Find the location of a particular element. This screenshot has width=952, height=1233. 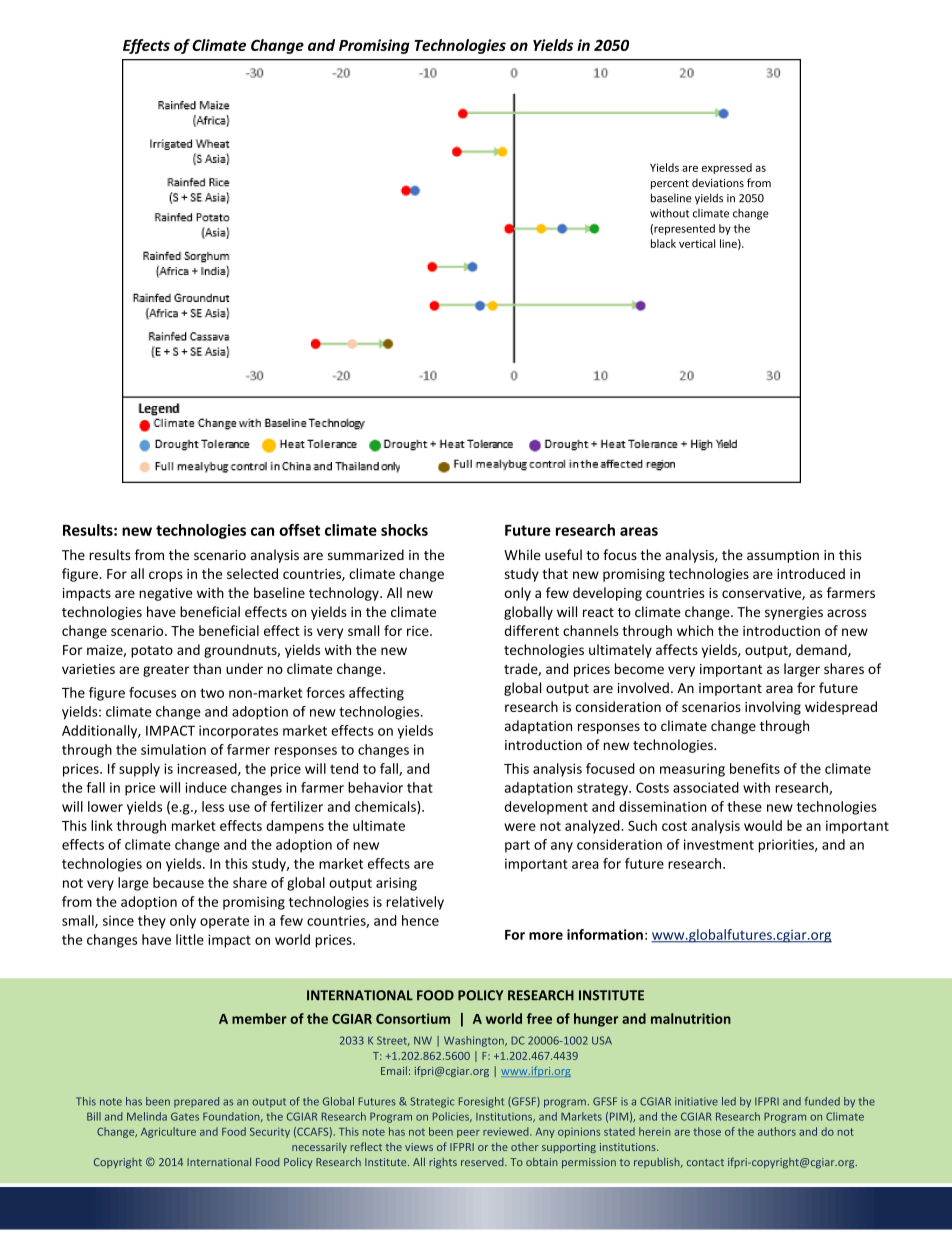

shocks is located at coordinates (404, 530).
